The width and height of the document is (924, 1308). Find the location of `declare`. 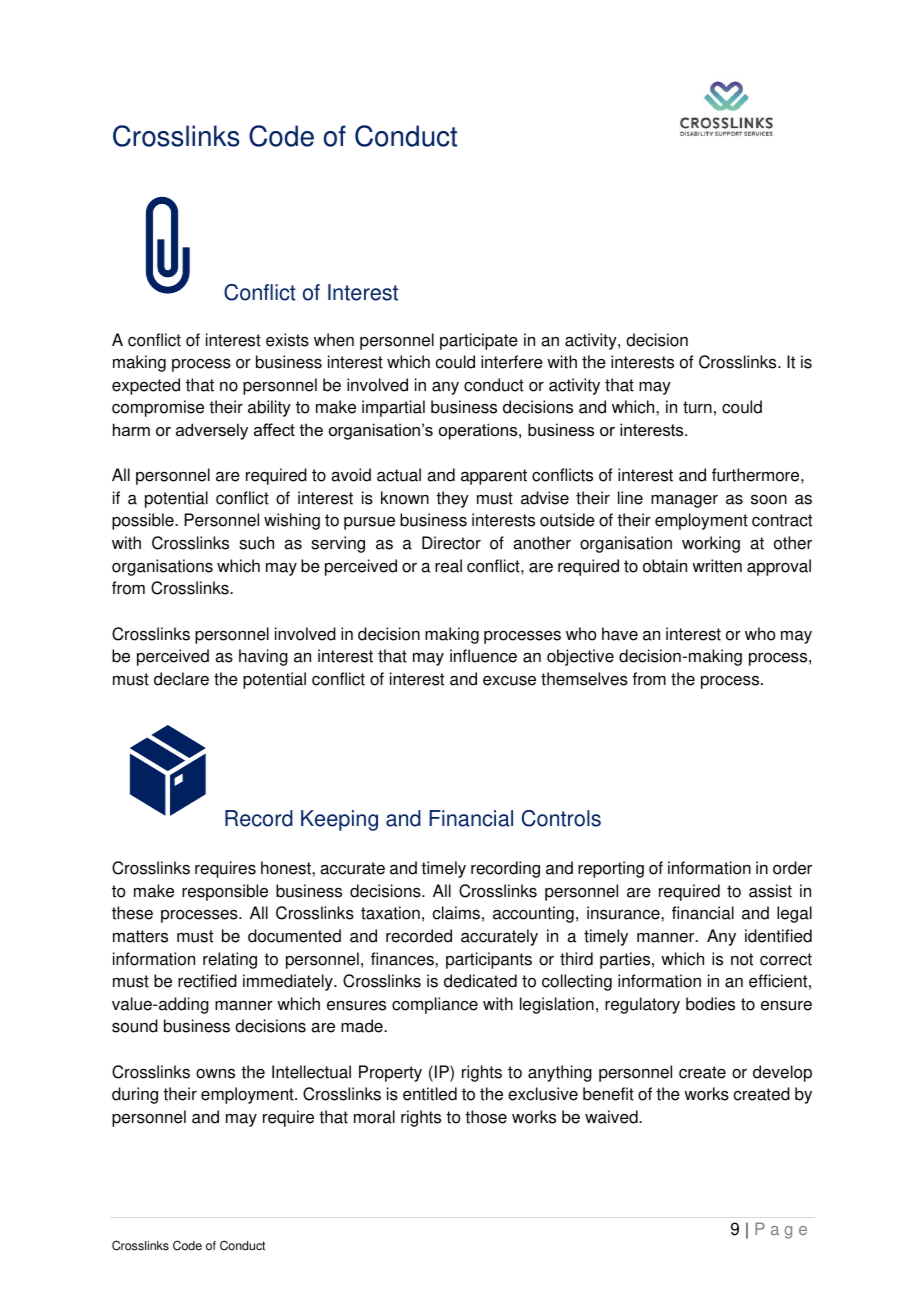

declare is located at coordinates (181, 679).
